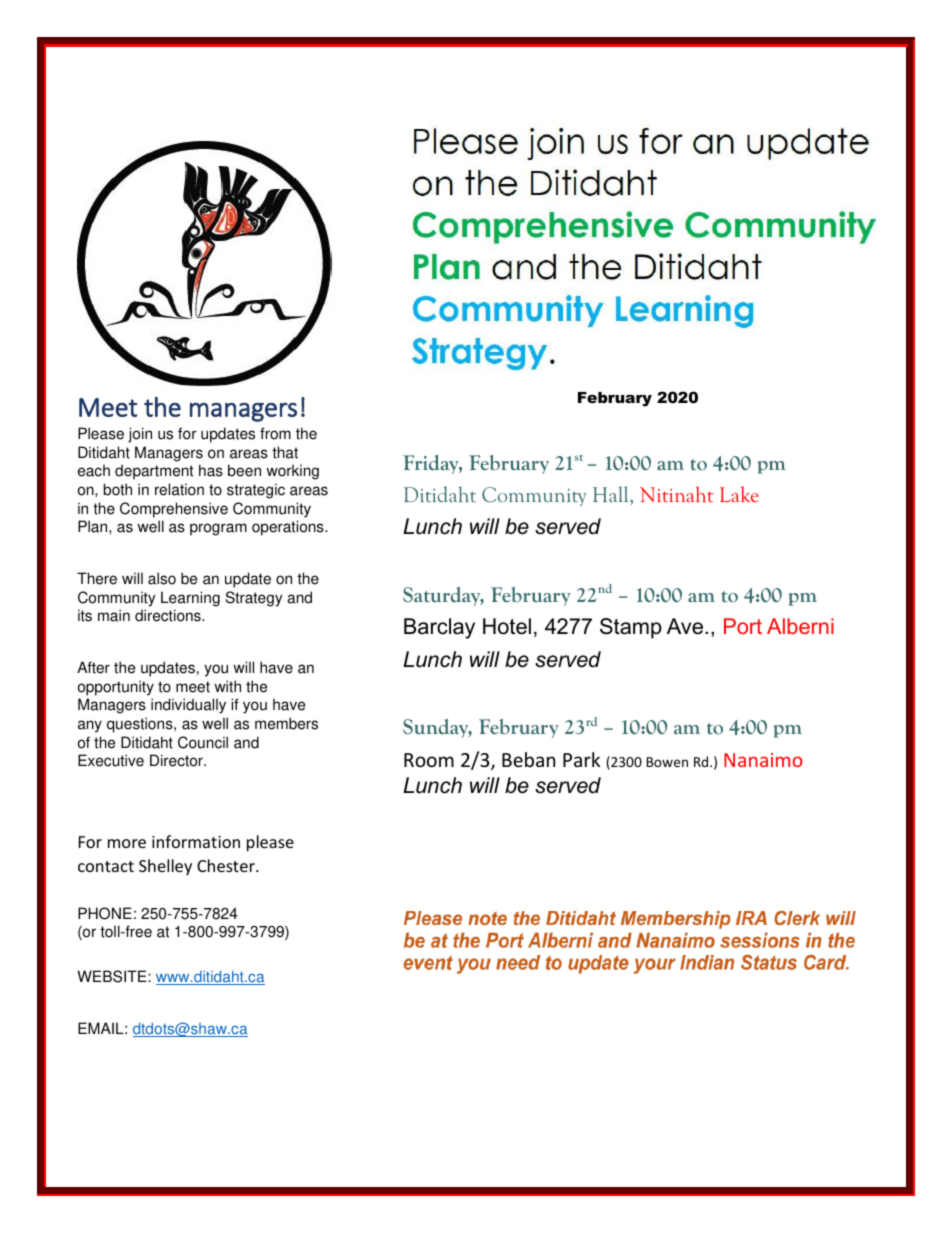 The height and width of the page is (1233, 952). I want to click on Barclay, so click(439, 628).
